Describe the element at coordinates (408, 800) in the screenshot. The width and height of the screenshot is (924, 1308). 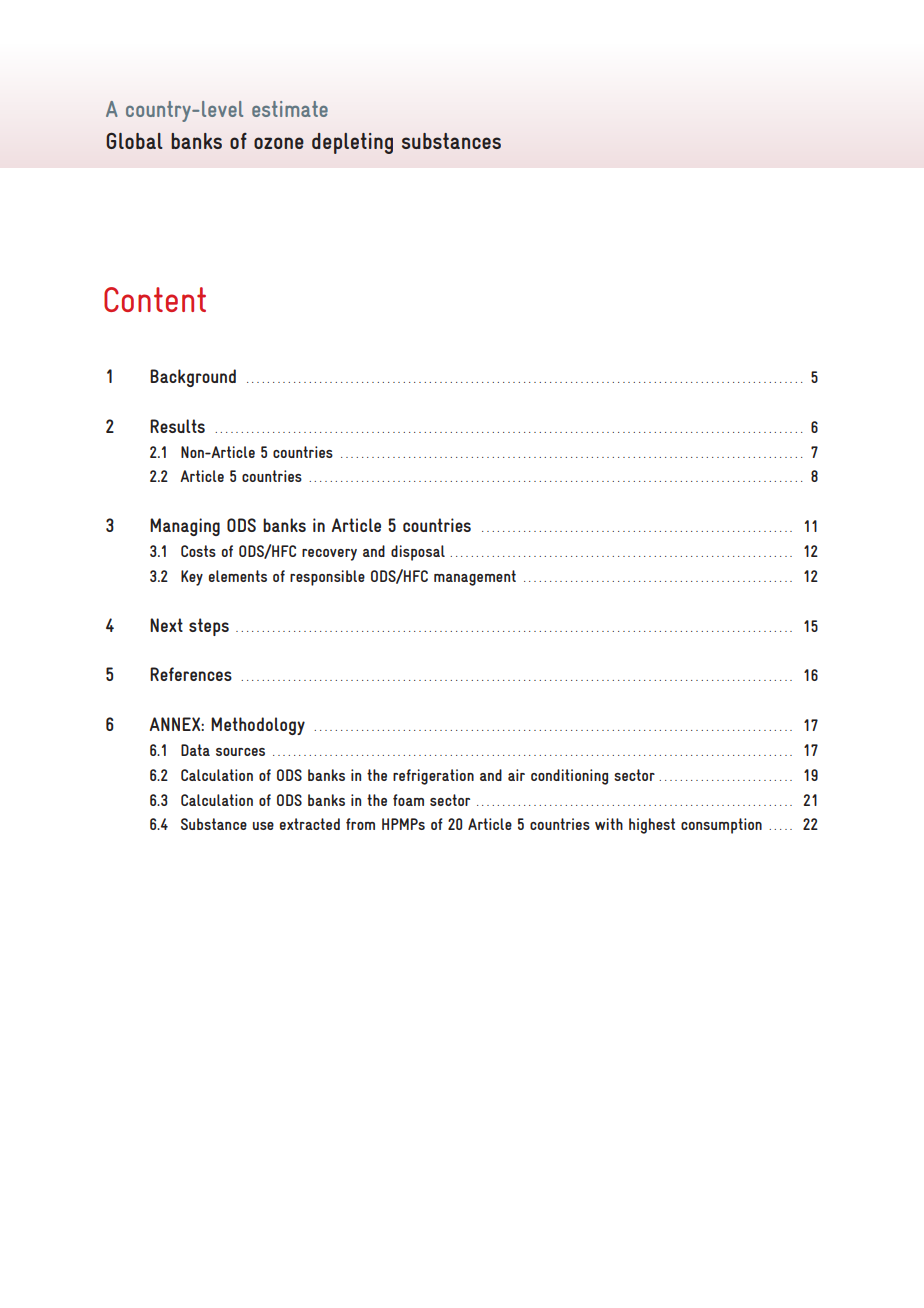
I see `foam` at that location.
